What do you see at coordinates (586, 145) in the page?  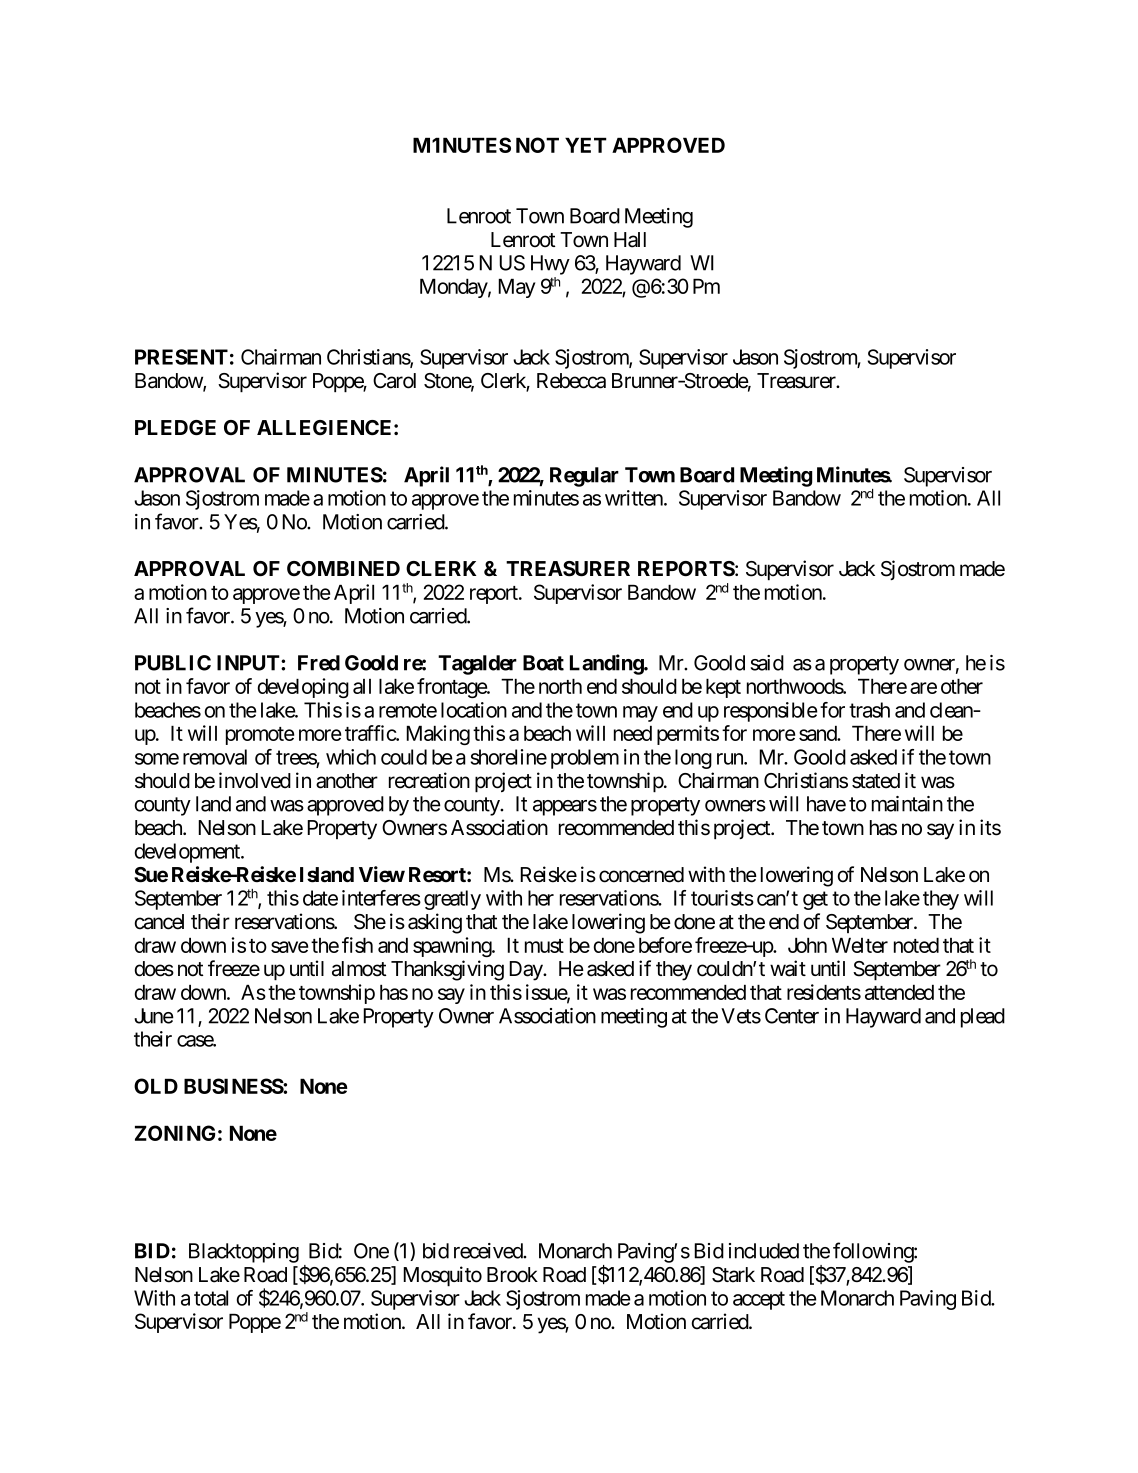 I see `YET` at bounding box center [586, 145].
